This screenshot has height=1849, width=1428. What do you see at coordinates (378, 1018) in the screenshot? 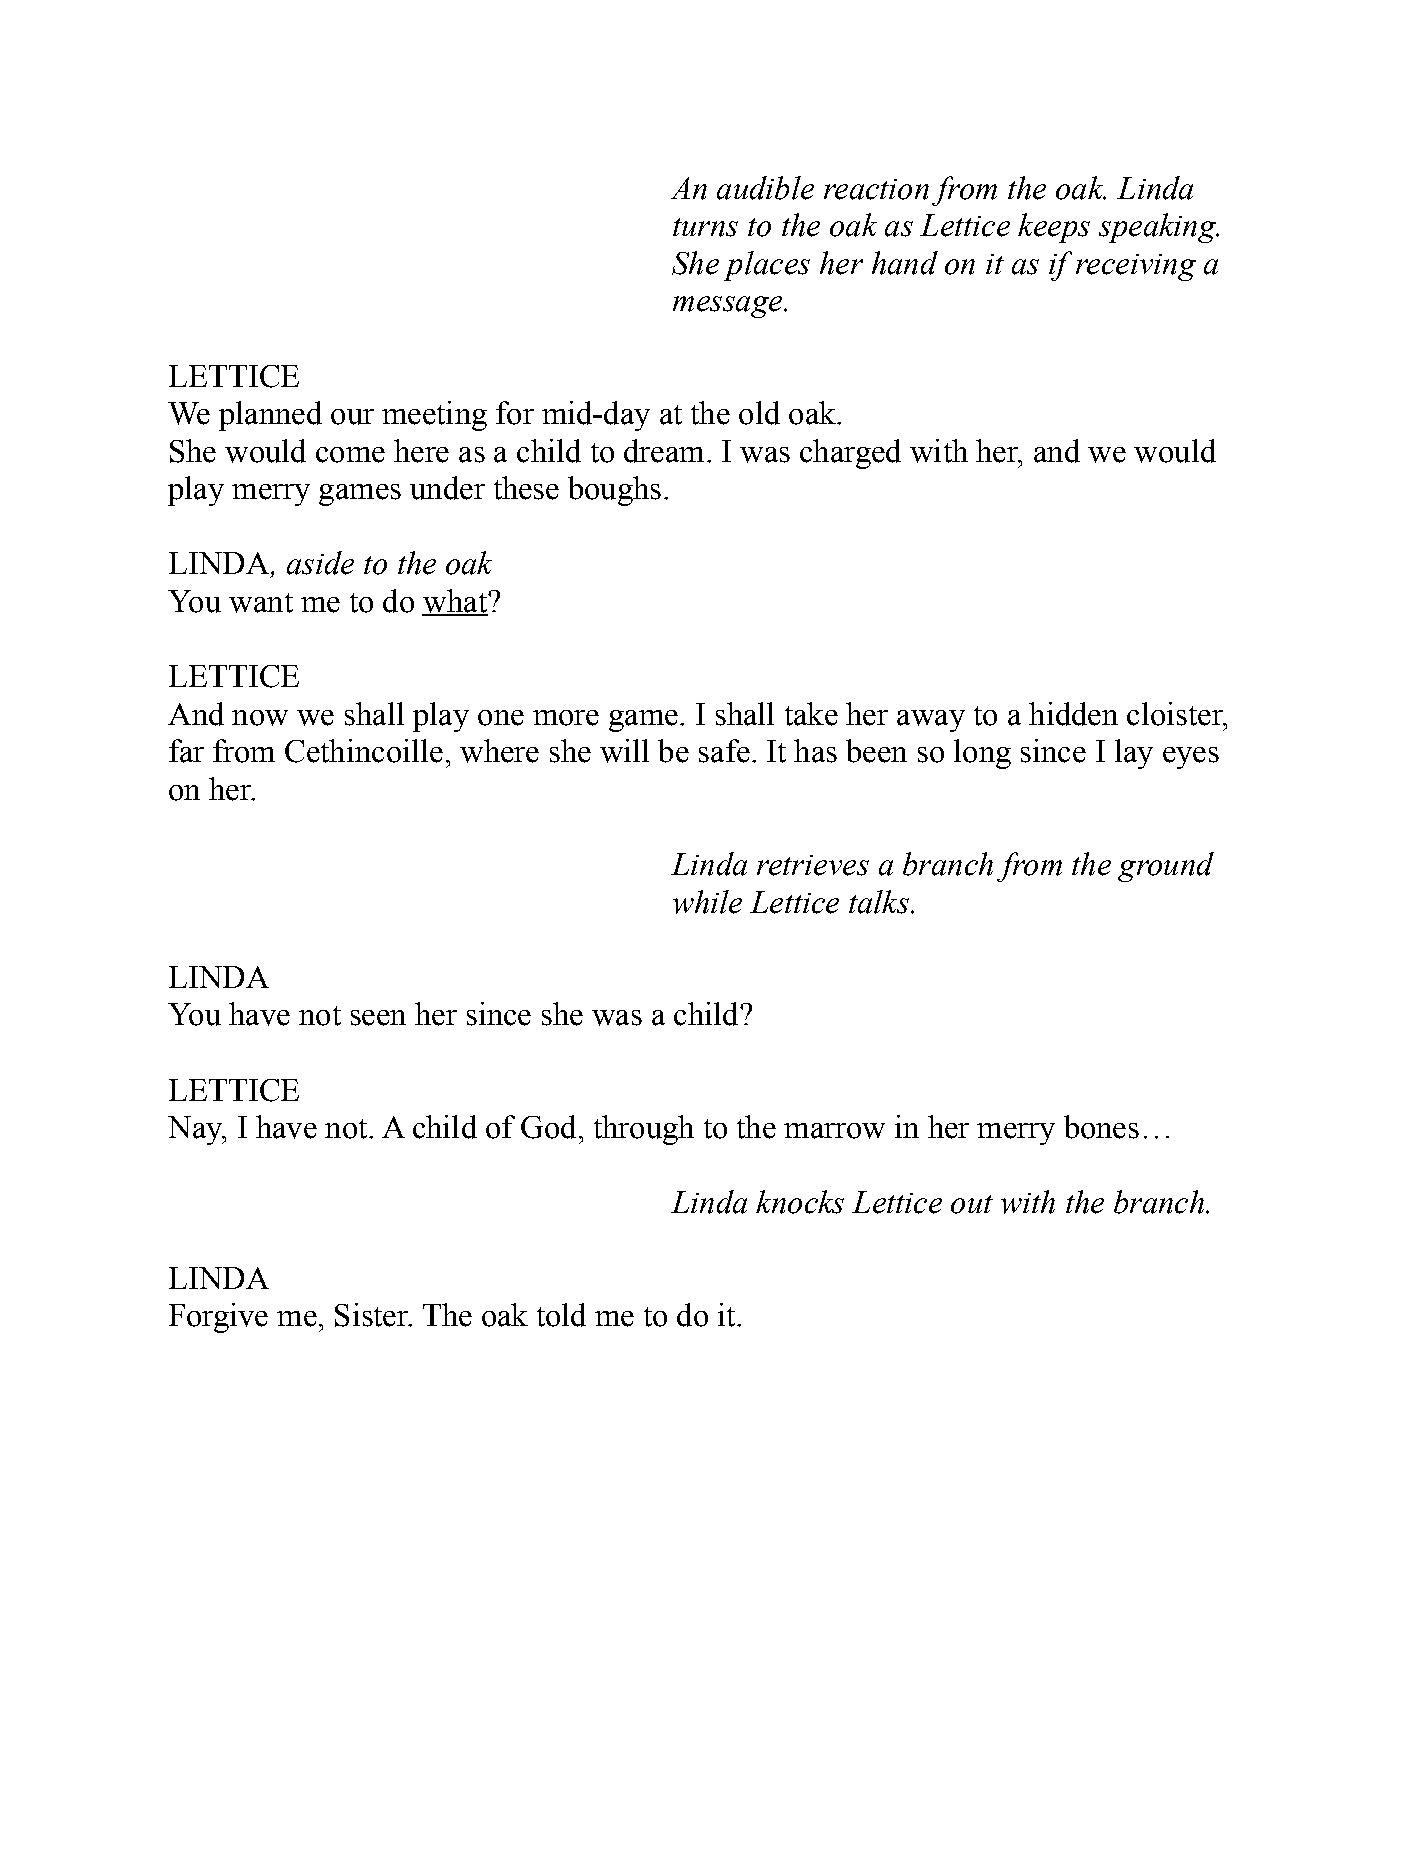
I see `seen` at bounding box center [378, 1018].
